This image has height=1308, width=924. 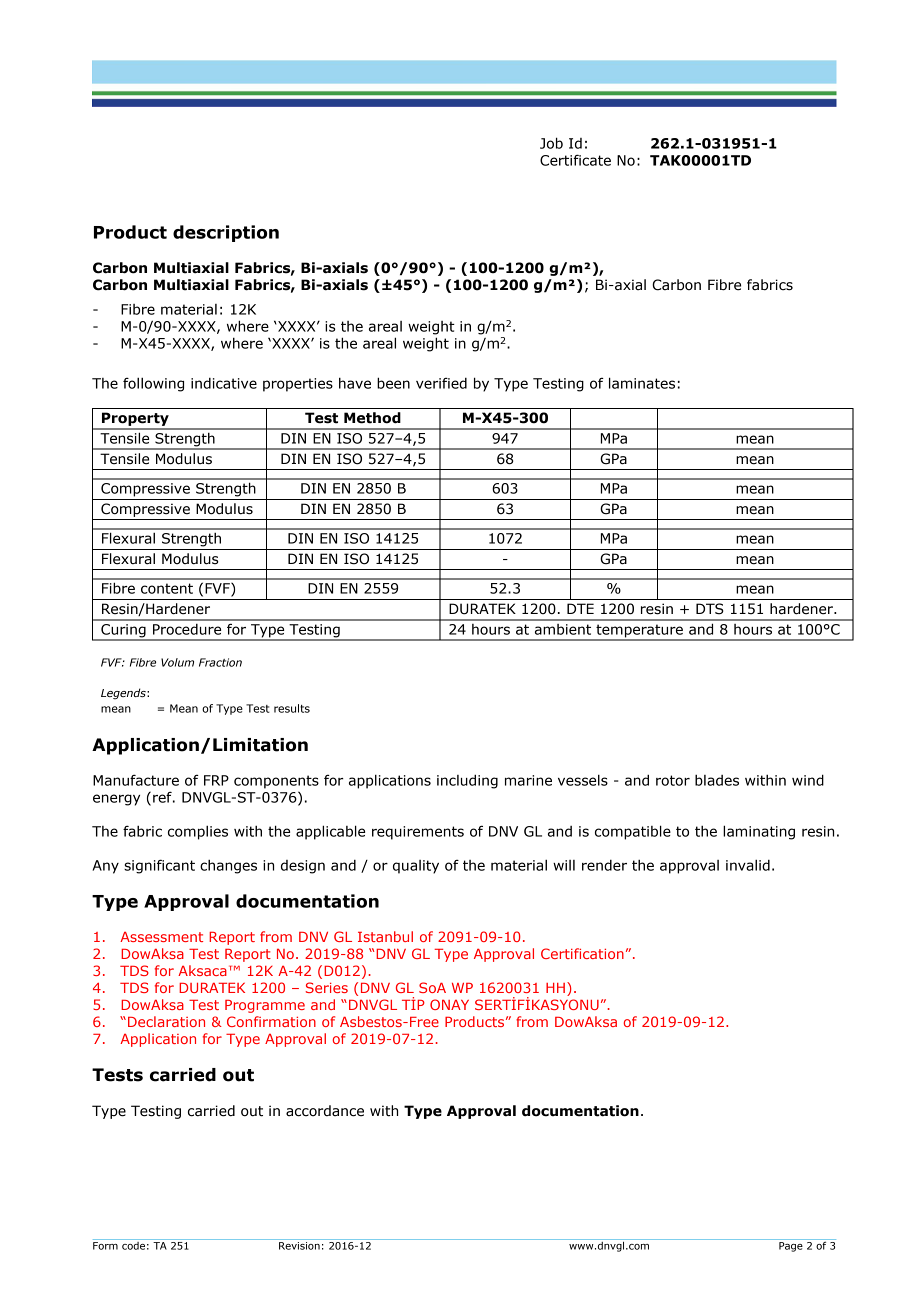 I want to click on including, so click(x=467, y=781).
